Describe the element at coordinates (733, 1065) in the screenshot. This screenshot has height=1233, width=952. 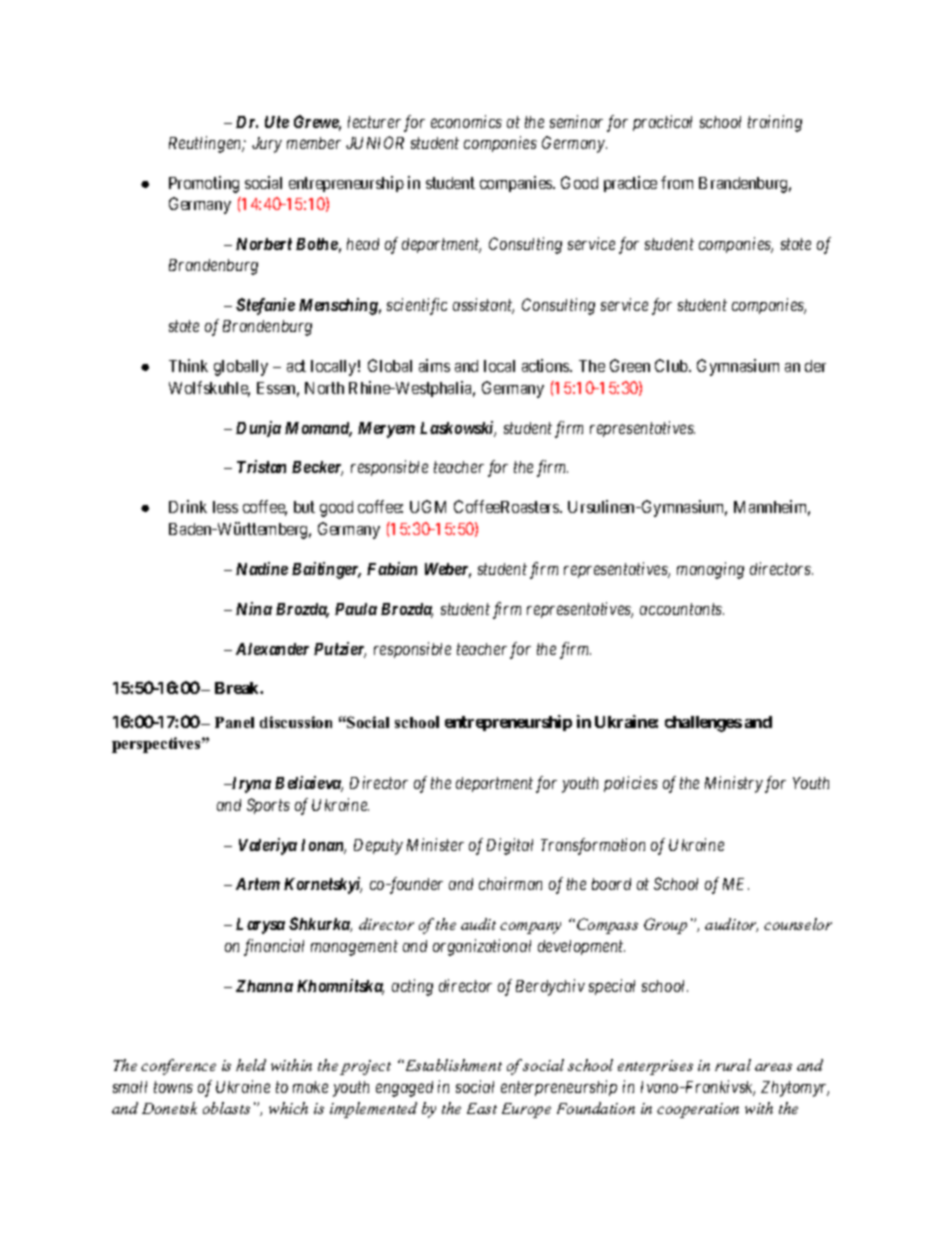
I see `rural` at that location.
